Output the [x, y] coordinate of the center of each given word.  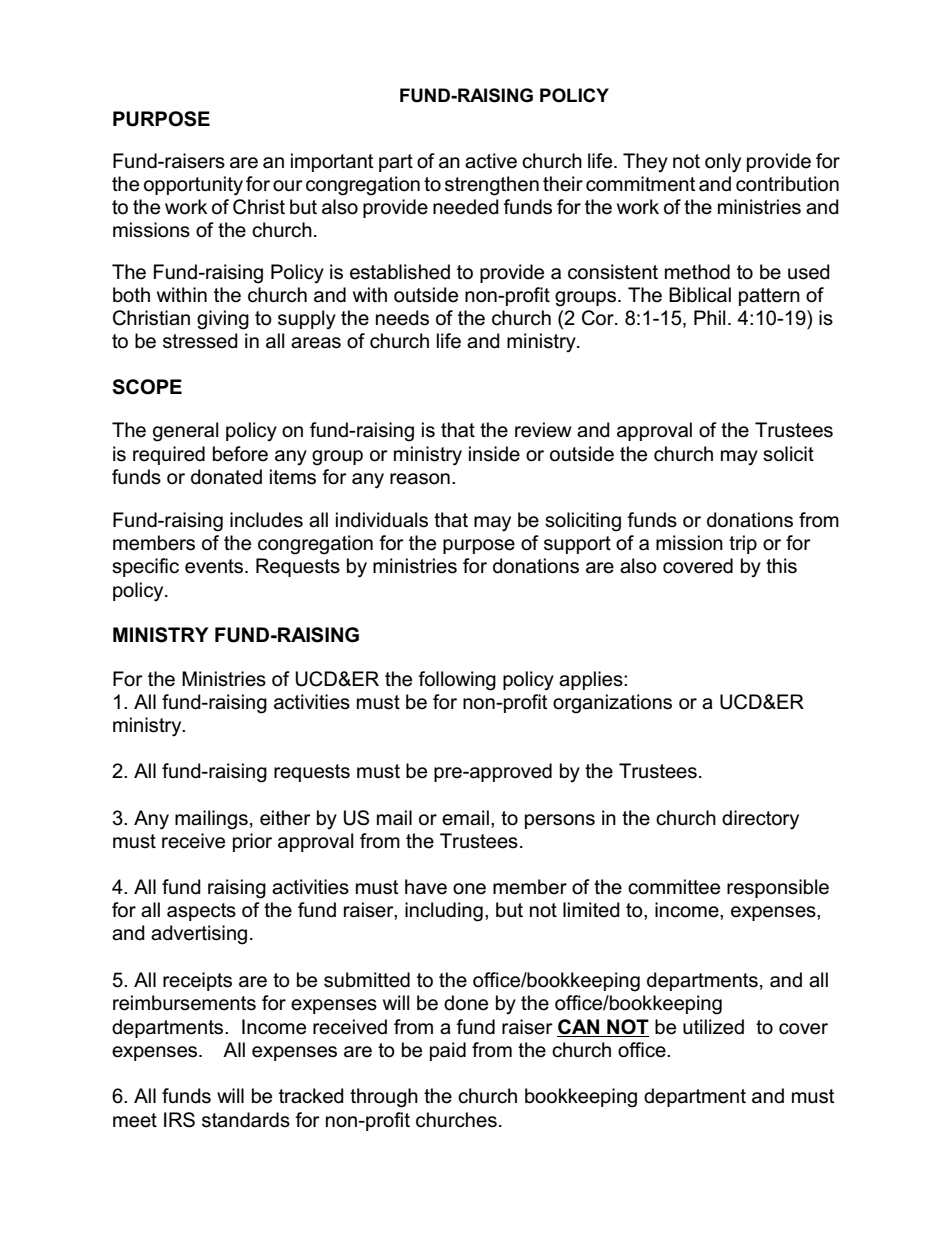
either [285, 818]
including [444, 912]
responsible [778, 888]
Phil [709, 317]
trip [743, 544]
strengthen [492, 186]
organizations [612, 704]
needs [402, 318]
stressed [200, 341]
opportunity [193, 186]
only [723, 163]
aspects [201, 912]
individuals [382, 520]
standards [246, 1120]
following [457, 681]
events [215, 566]
